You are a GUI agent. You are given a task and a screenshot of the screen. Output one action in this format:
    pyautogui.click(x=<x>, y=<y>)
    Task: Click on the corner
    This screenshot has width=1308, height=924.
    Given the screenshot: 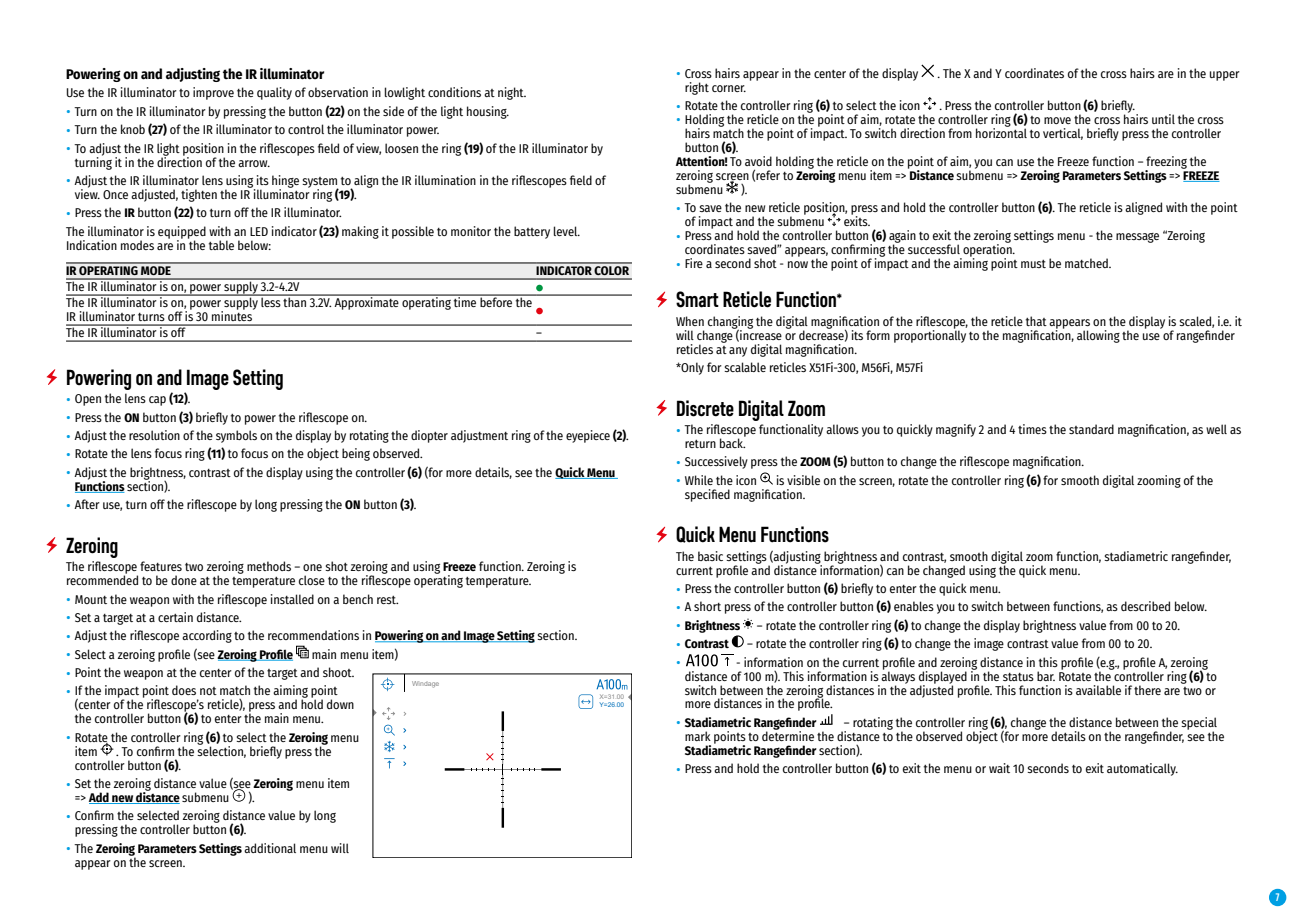 What is the action you would take?
    pyautogui.click(x=729, y=88)
